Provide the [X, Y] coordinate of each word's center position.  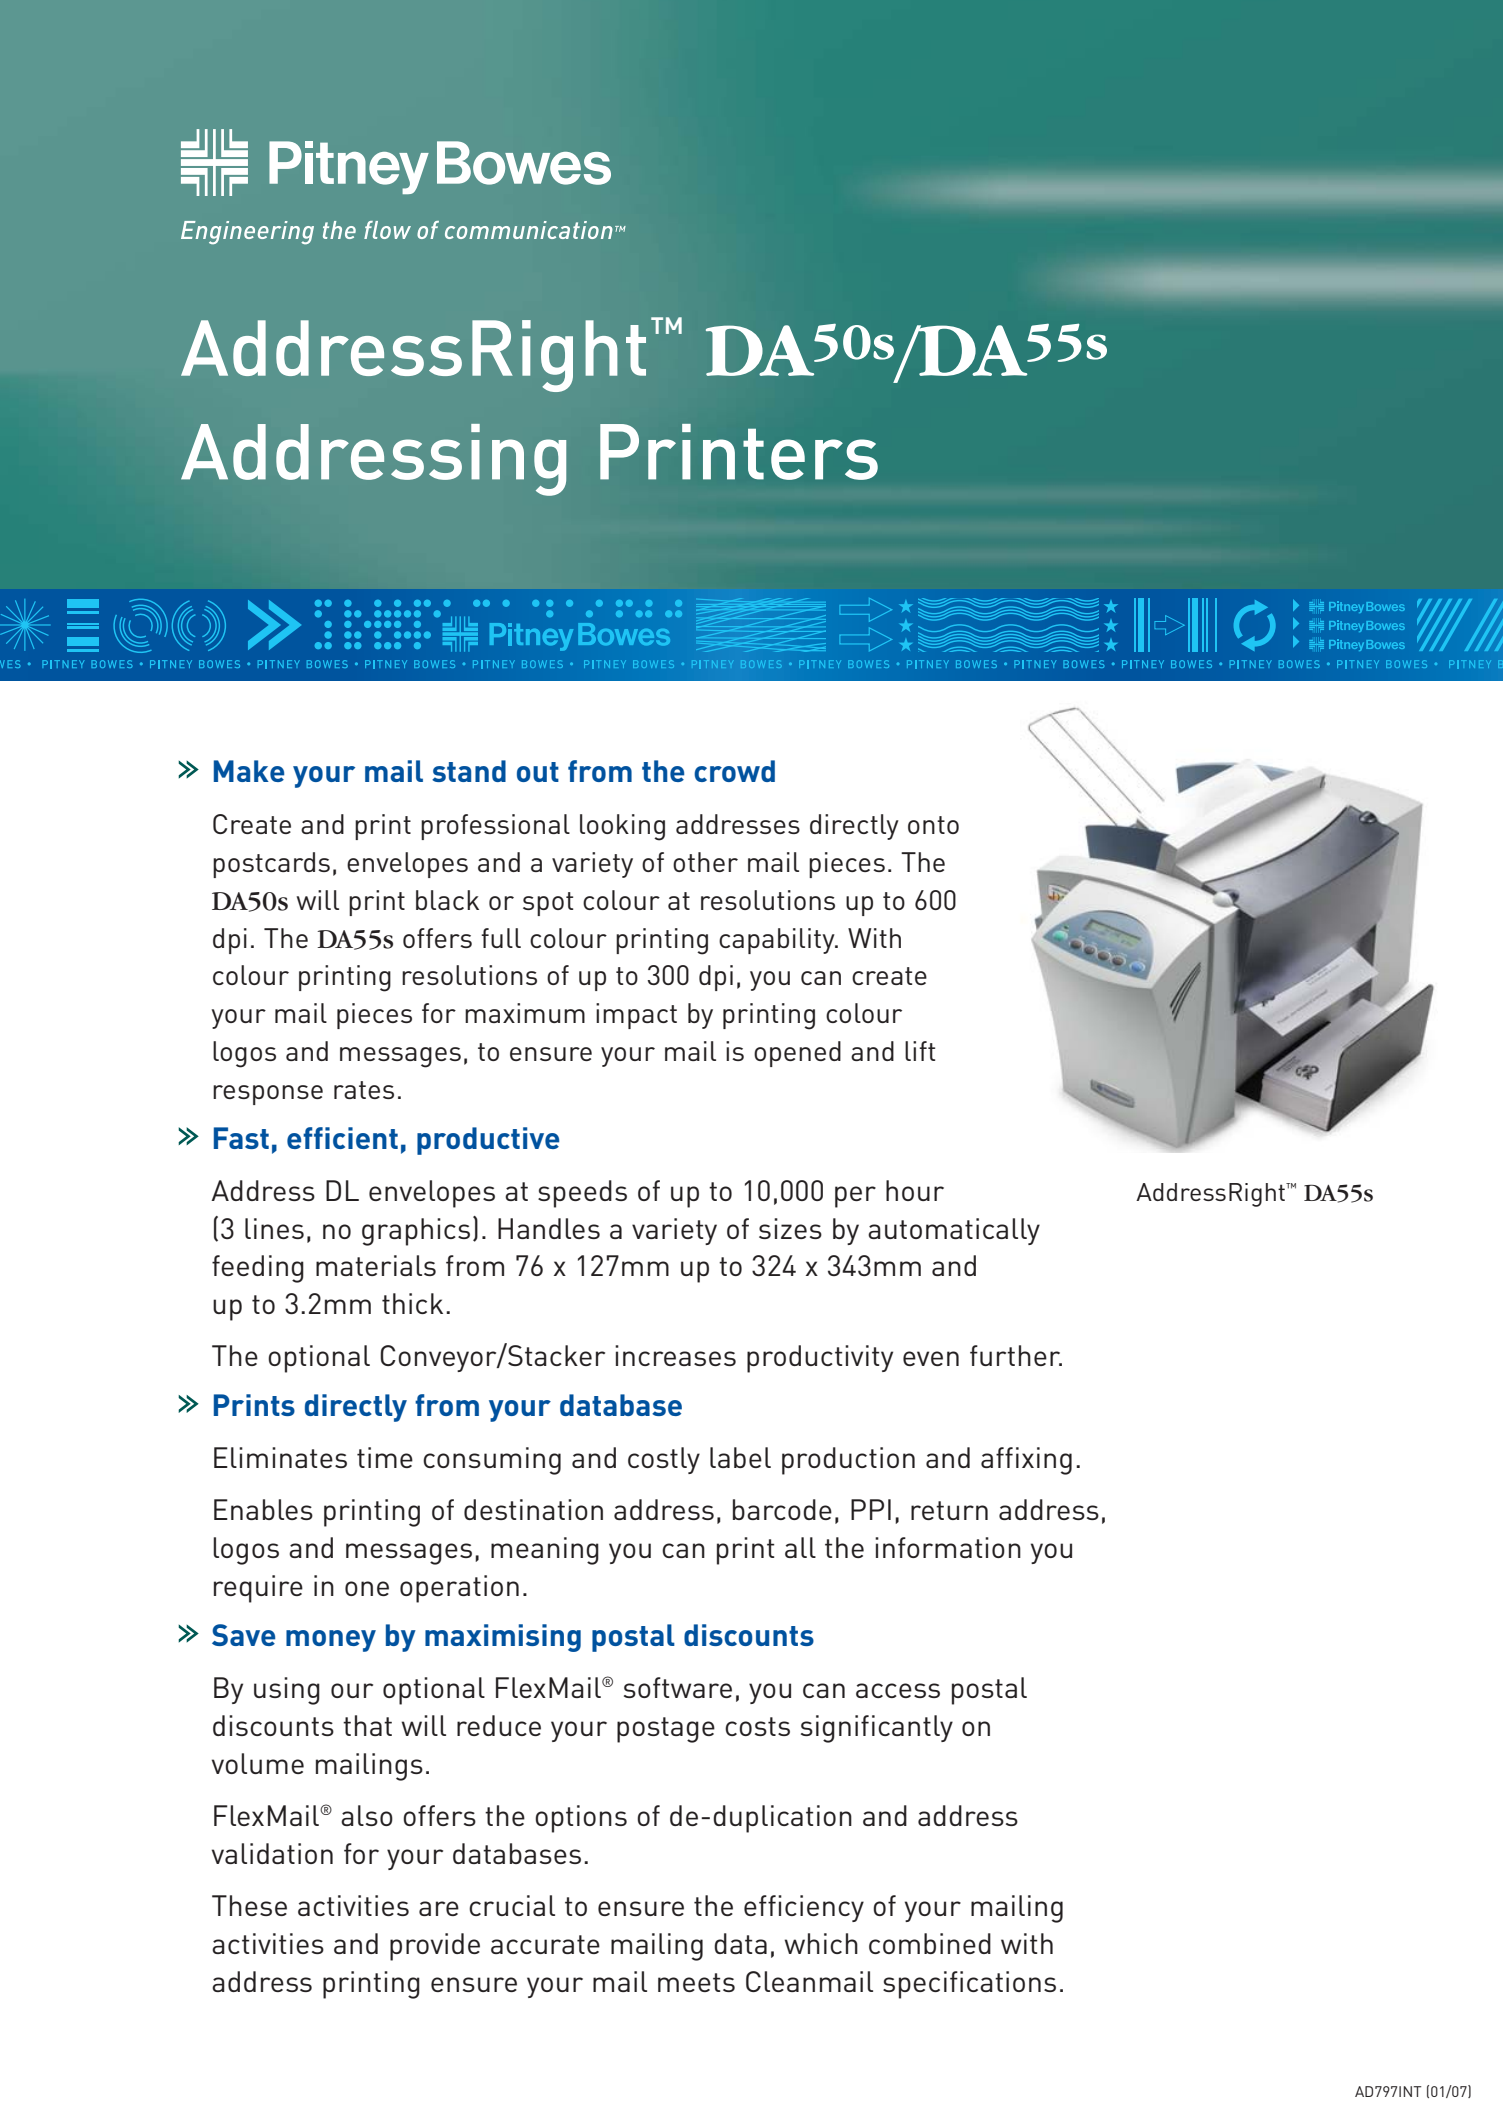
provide [435, 1947]
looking [622, 827]
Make [249, 771]
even [931, 1358]
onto [933, 825]
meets [696, 1982]
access [898, 1690]
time [385, 1457]
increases [675, 1355]
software [678, 1687]
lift [920, 1051]
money [331, 1641]
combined [930, 1943]
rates [364, 1090]
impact [636, 1016]
